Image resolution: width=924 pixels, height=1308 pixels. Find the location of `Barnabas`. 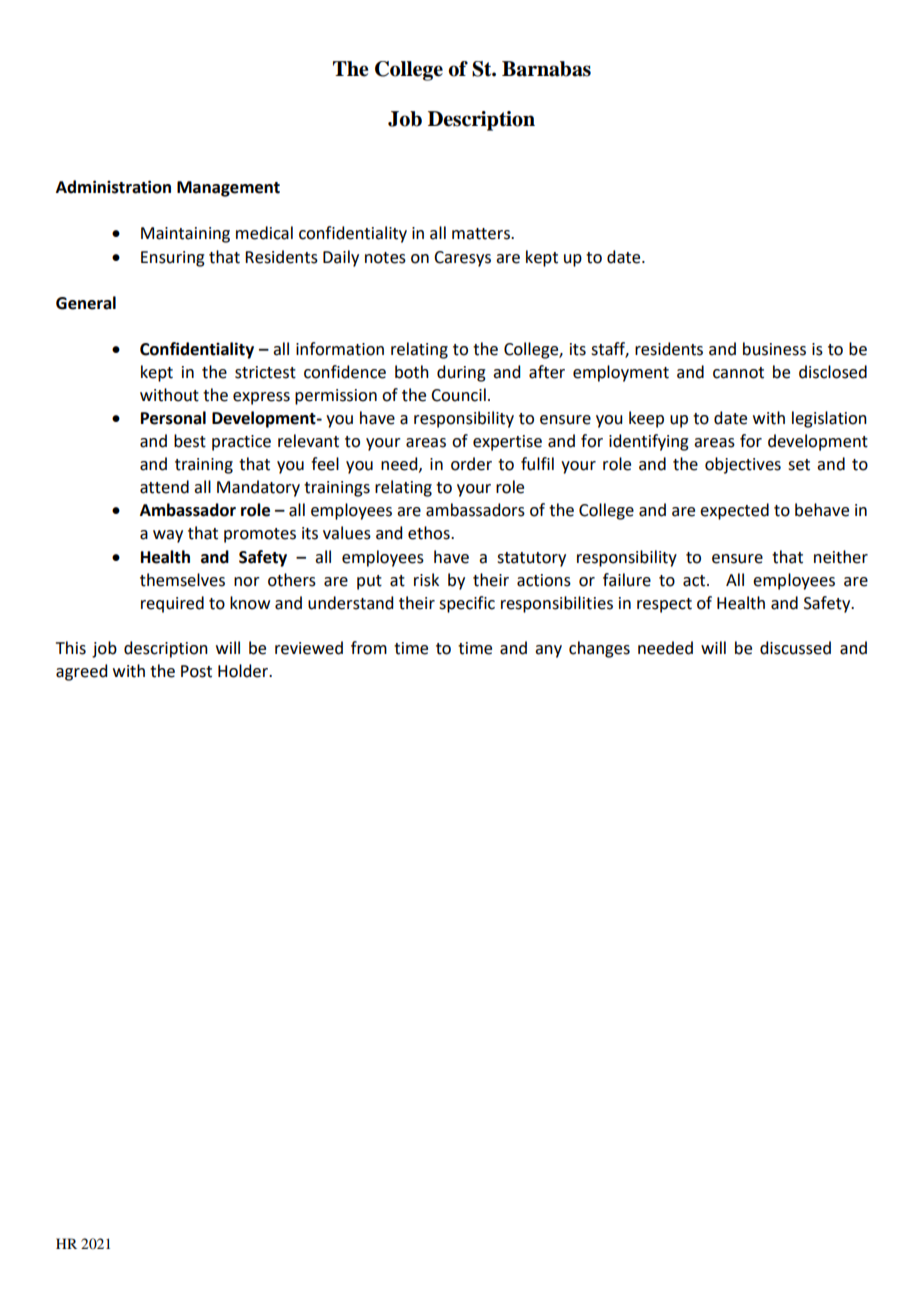

Barnabas is located at coordinates (546, 69).
